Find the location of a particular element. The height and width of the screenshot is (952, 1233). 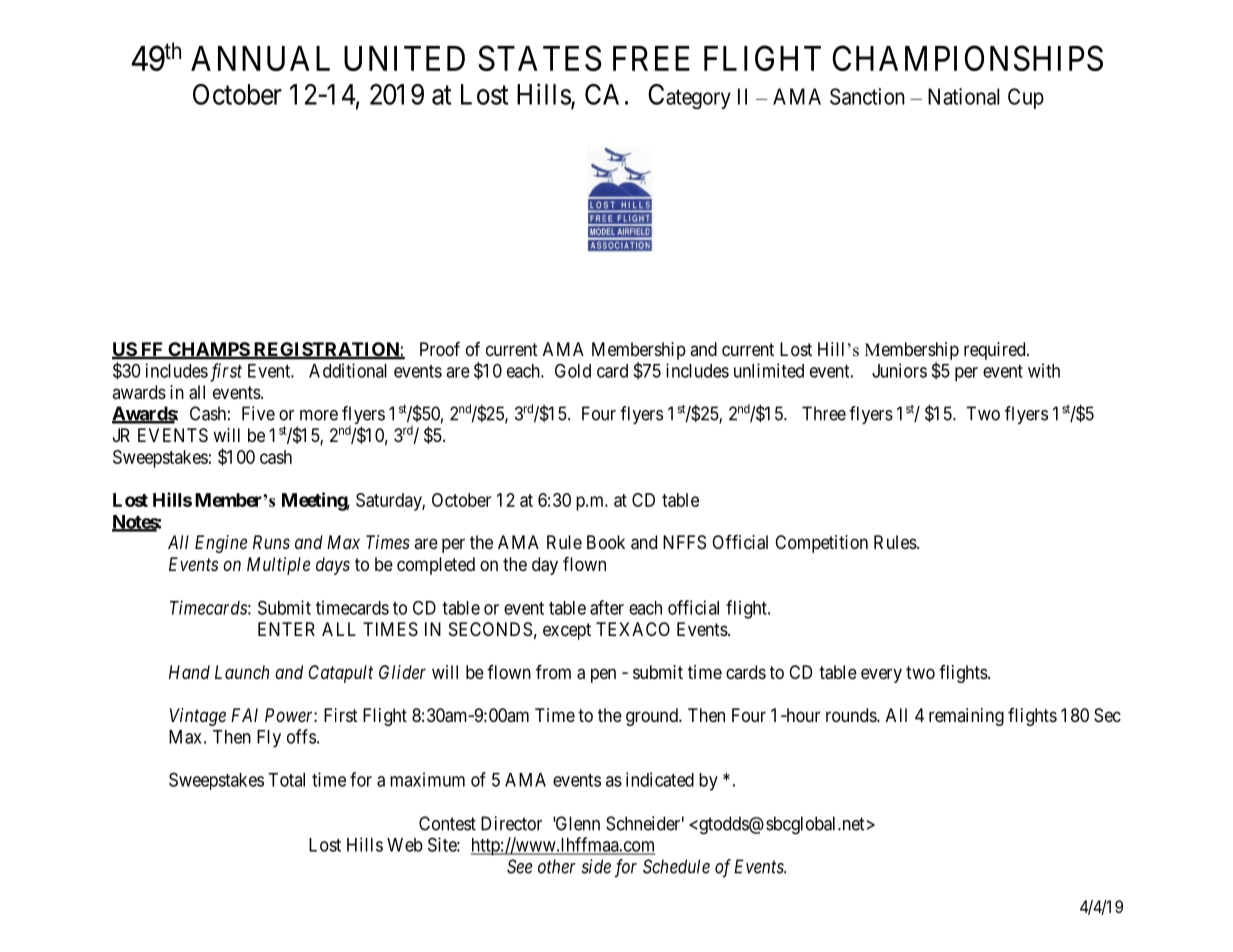

Web is located at coordinates (405, 845).
